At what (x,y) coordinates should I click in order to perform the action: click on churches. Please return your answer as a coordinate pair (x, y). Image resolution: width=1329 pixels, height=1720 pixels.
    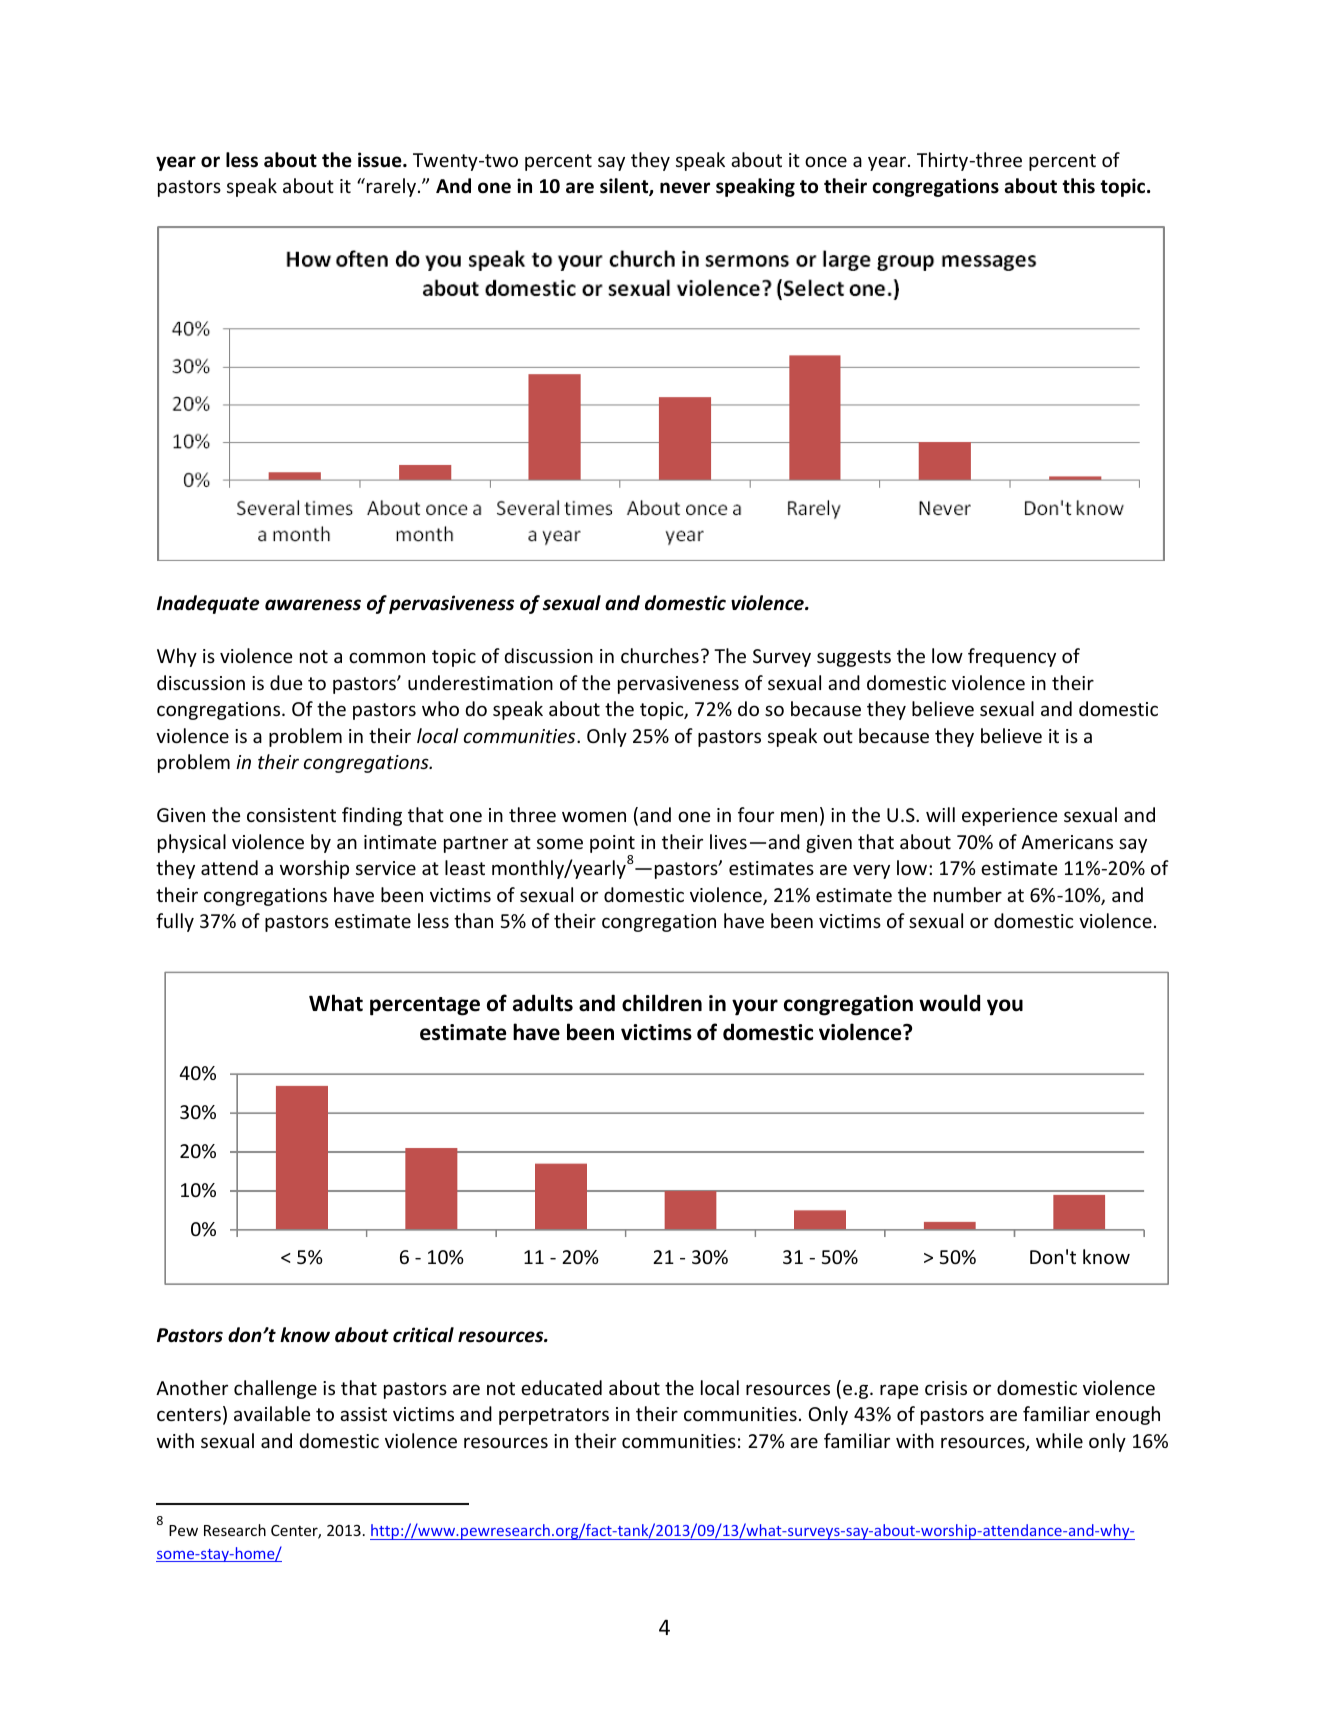
    Looking at the image, I should click on (660, 655).
